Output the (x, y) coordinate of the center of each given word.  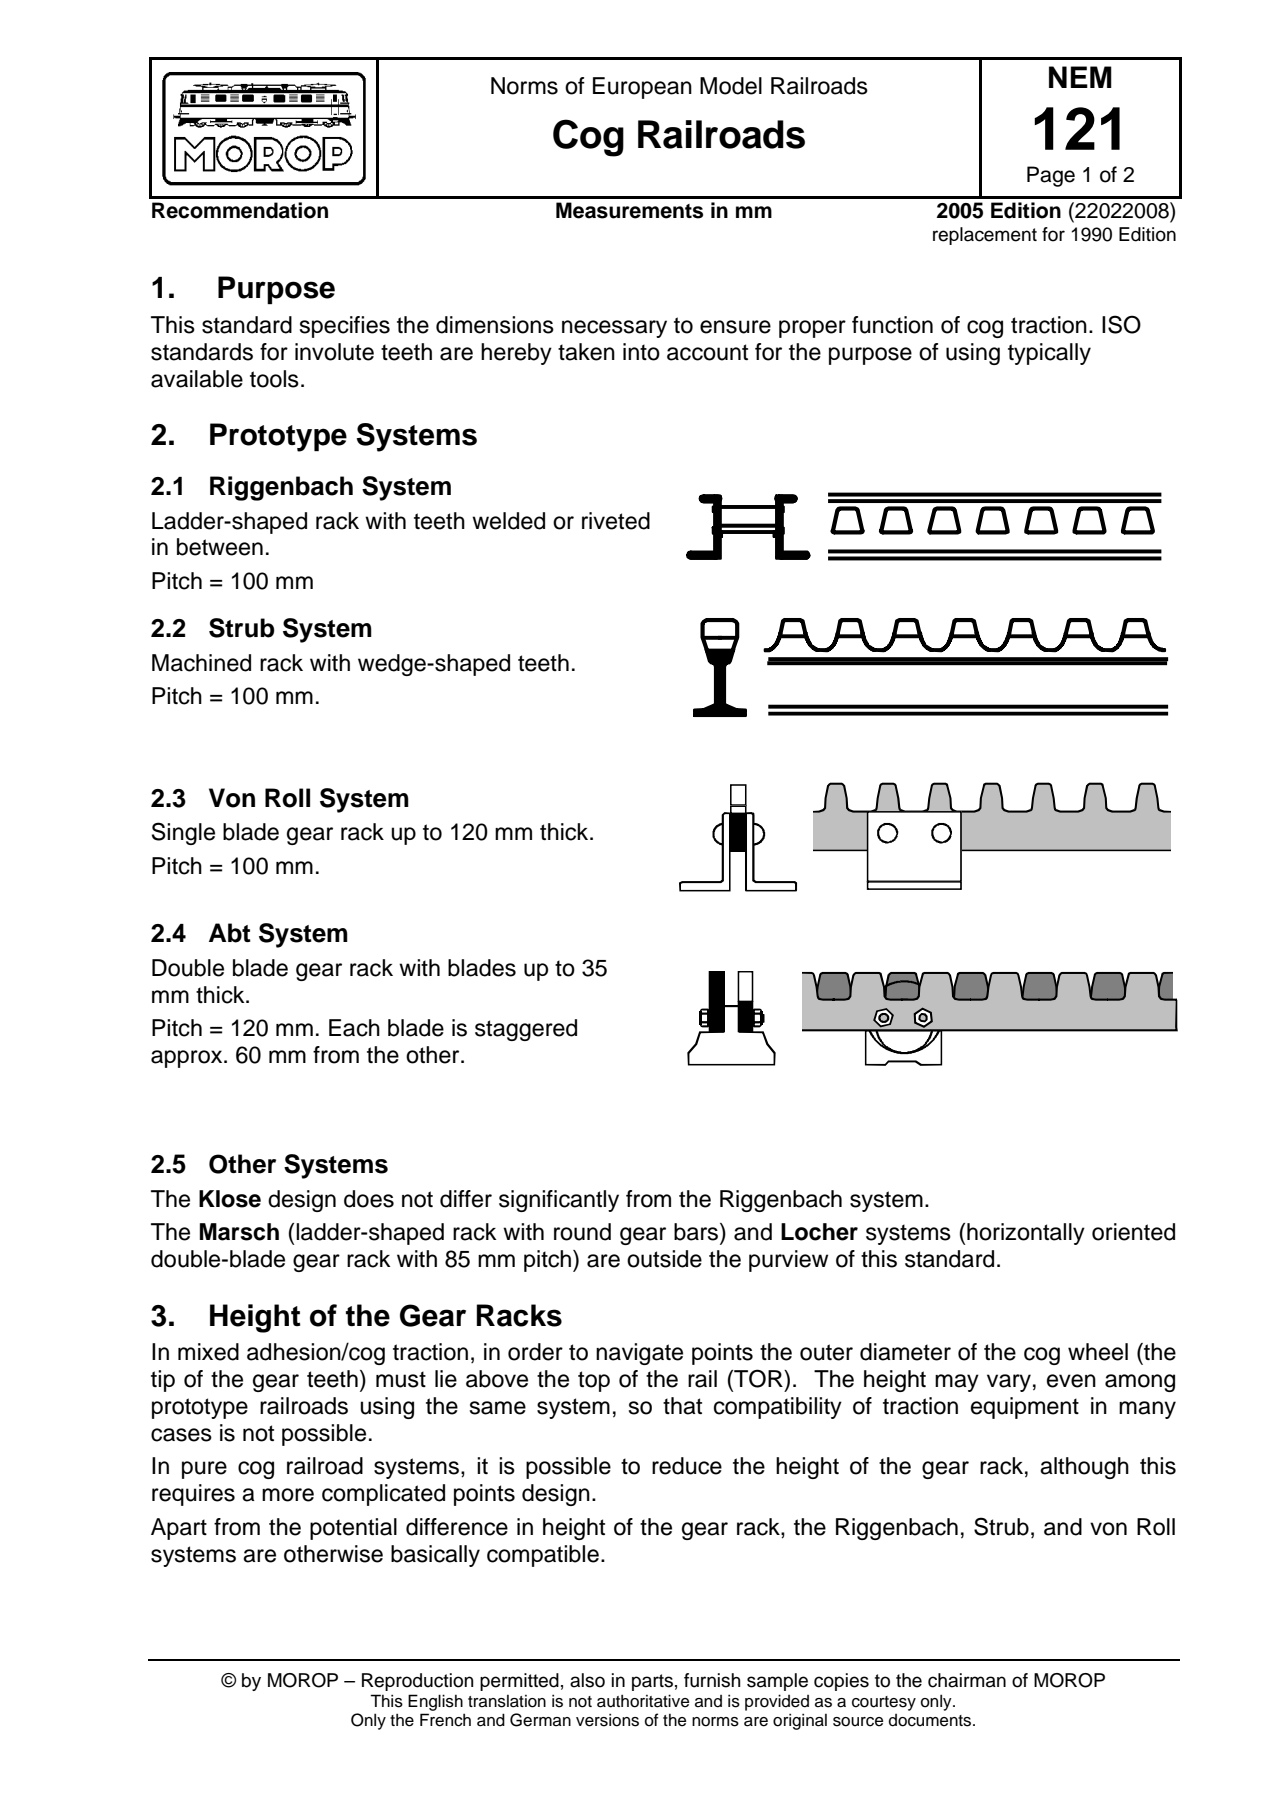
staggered (526, 1030)
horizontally (1026, 1234)
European (642, 88)
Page (1051, 176)
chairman (967, 1680)
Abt (230, 933)
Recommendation (240, 210)
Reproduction (418, 1682)
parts (652, 1682)
